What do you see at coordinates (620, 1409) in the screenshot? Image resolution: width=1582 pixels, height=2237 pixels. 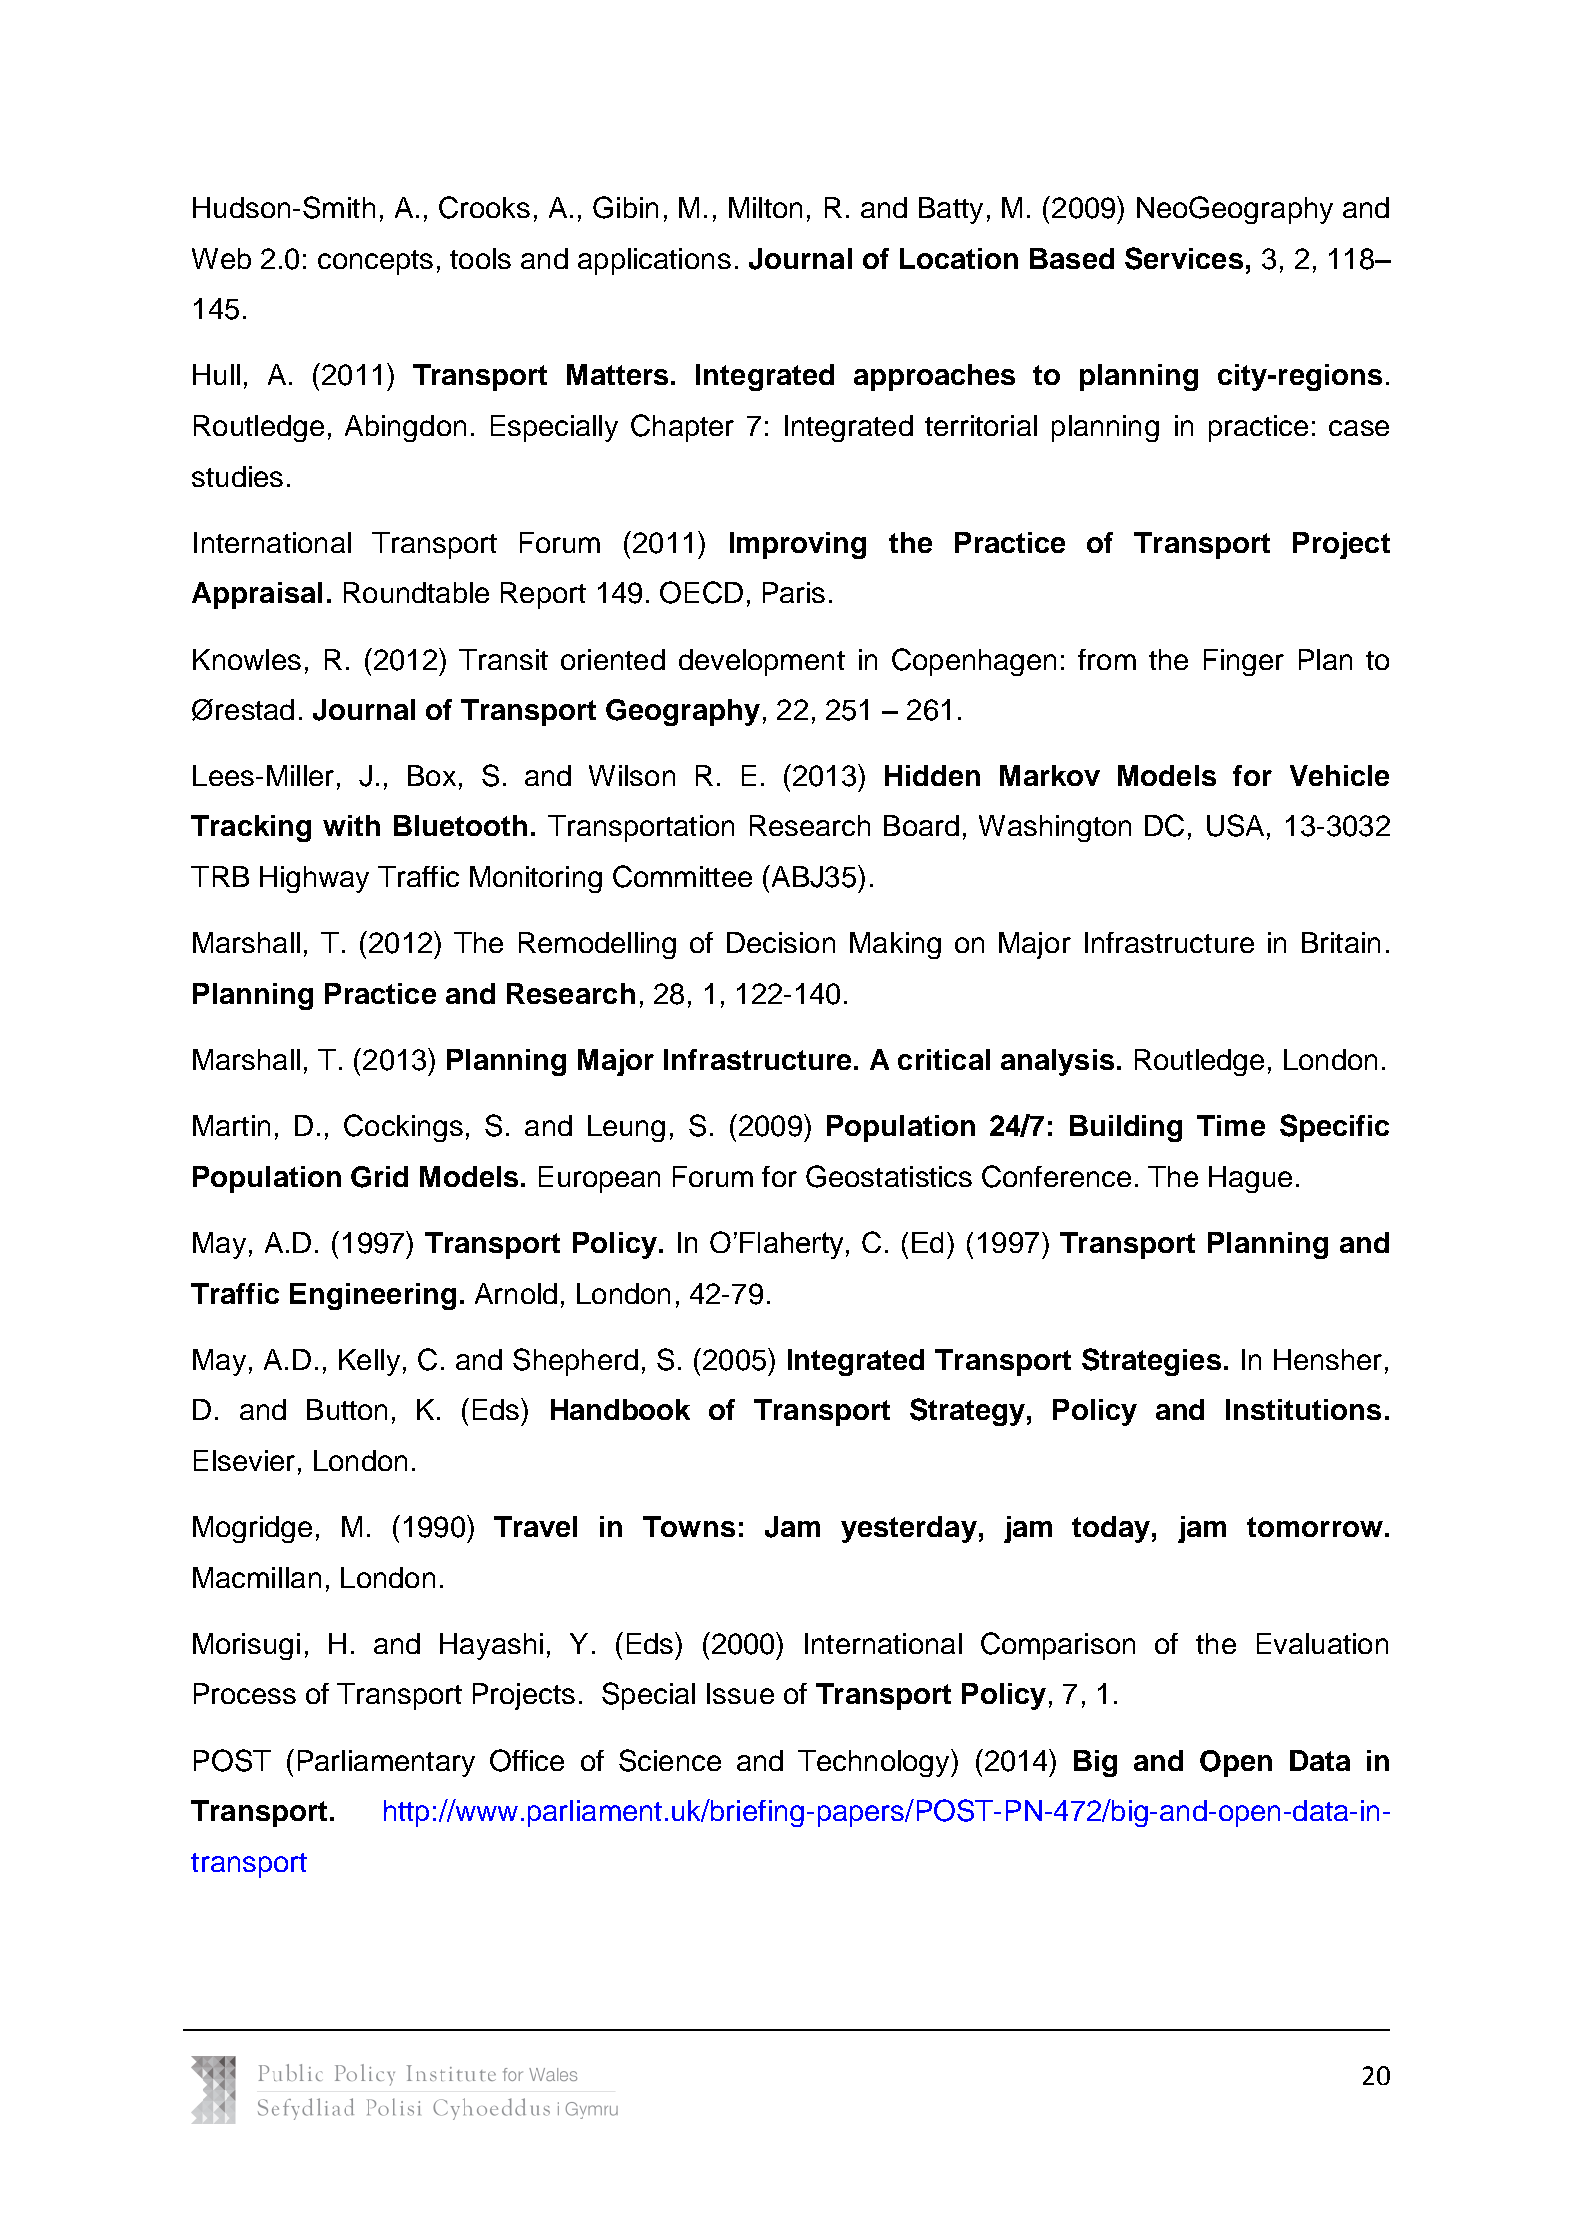 I see `Handbook` at bounding box center [620, 1409].
